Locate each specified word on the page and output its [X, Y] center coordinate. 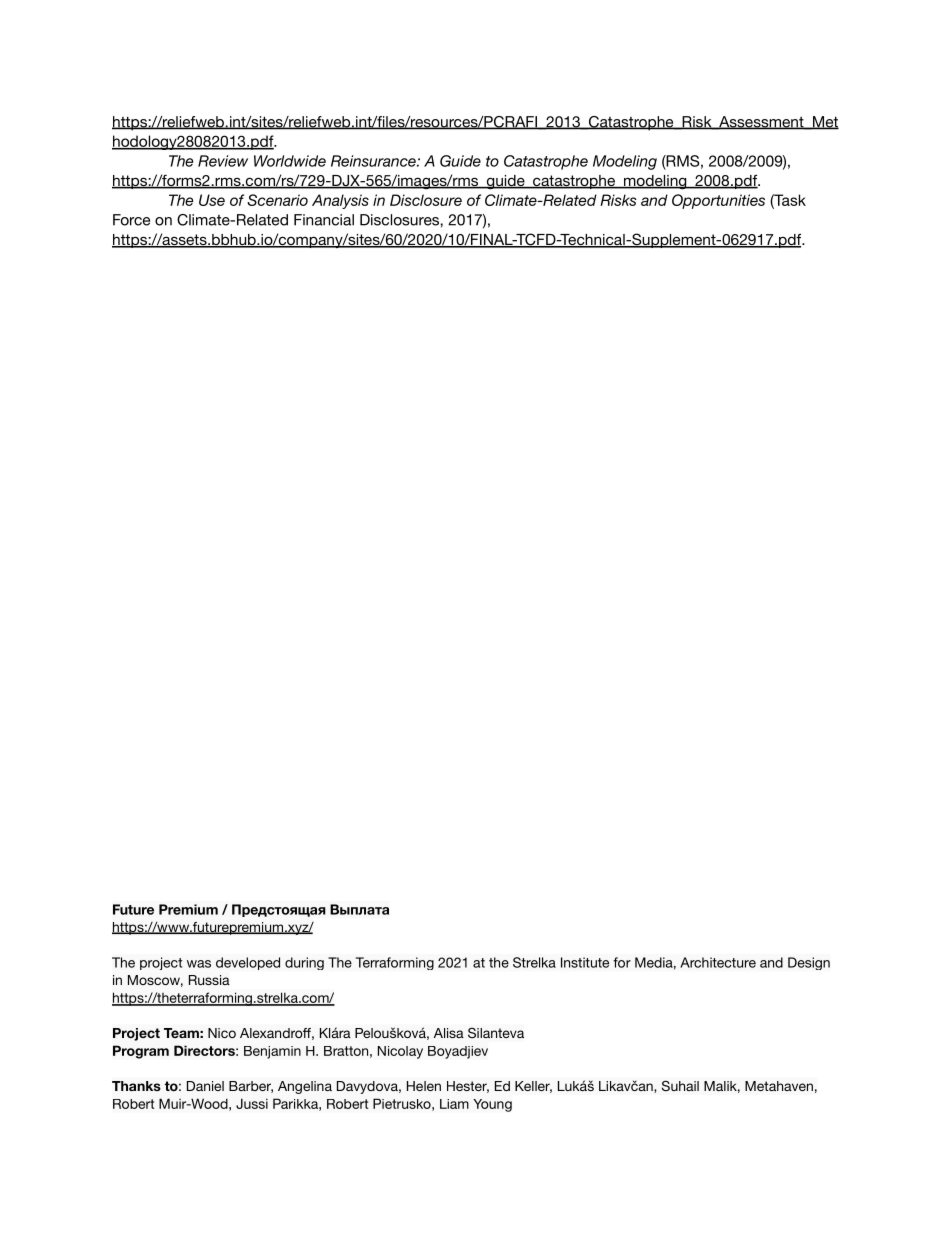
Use [212, 200]
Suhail [680, 1086]
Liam [454, 1104]
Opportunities [718, 201]
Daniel [205, 1086]
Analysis [340, 201]
